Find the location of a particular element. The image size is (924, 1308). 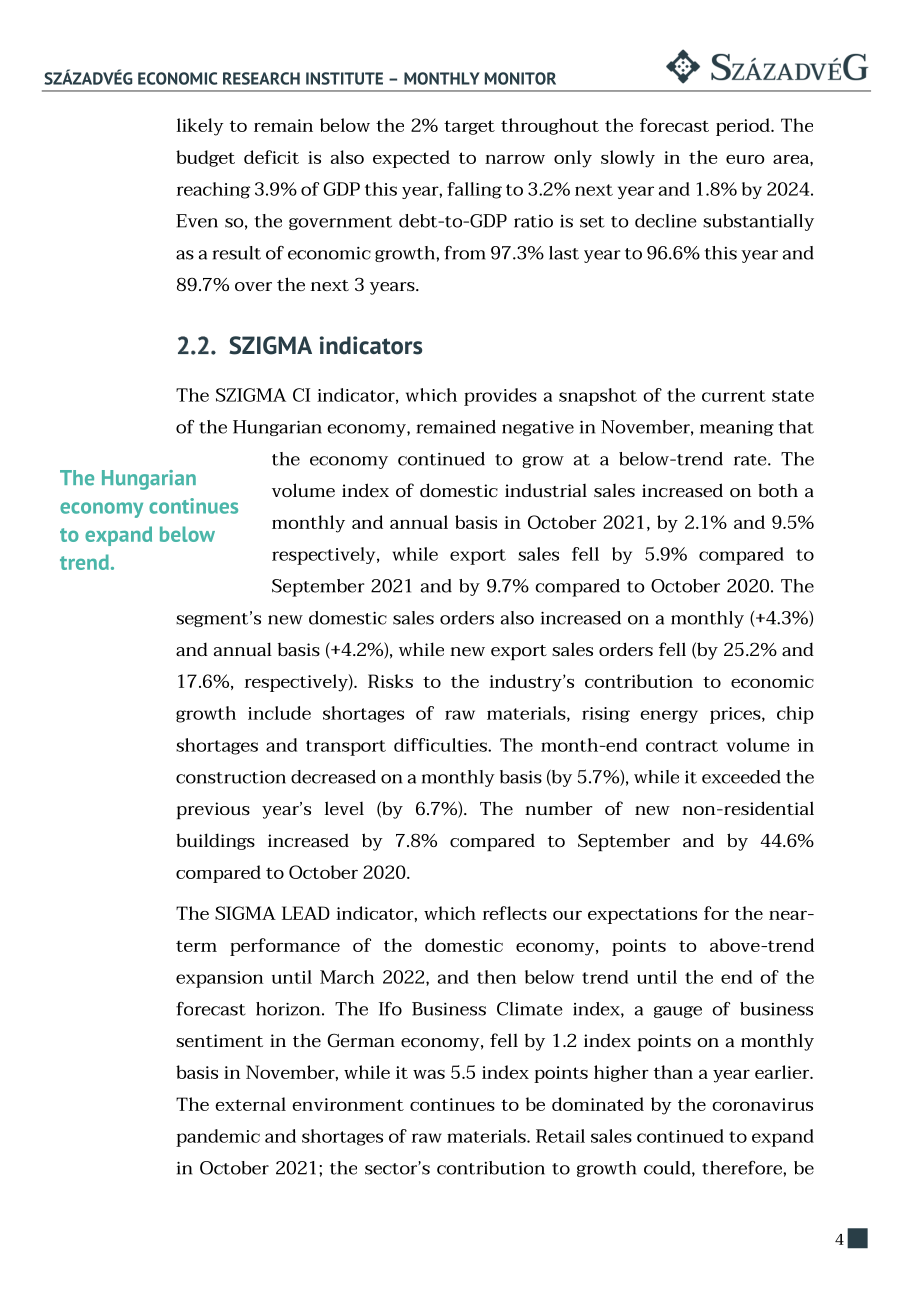

target is located at coordinates (469, 127).
